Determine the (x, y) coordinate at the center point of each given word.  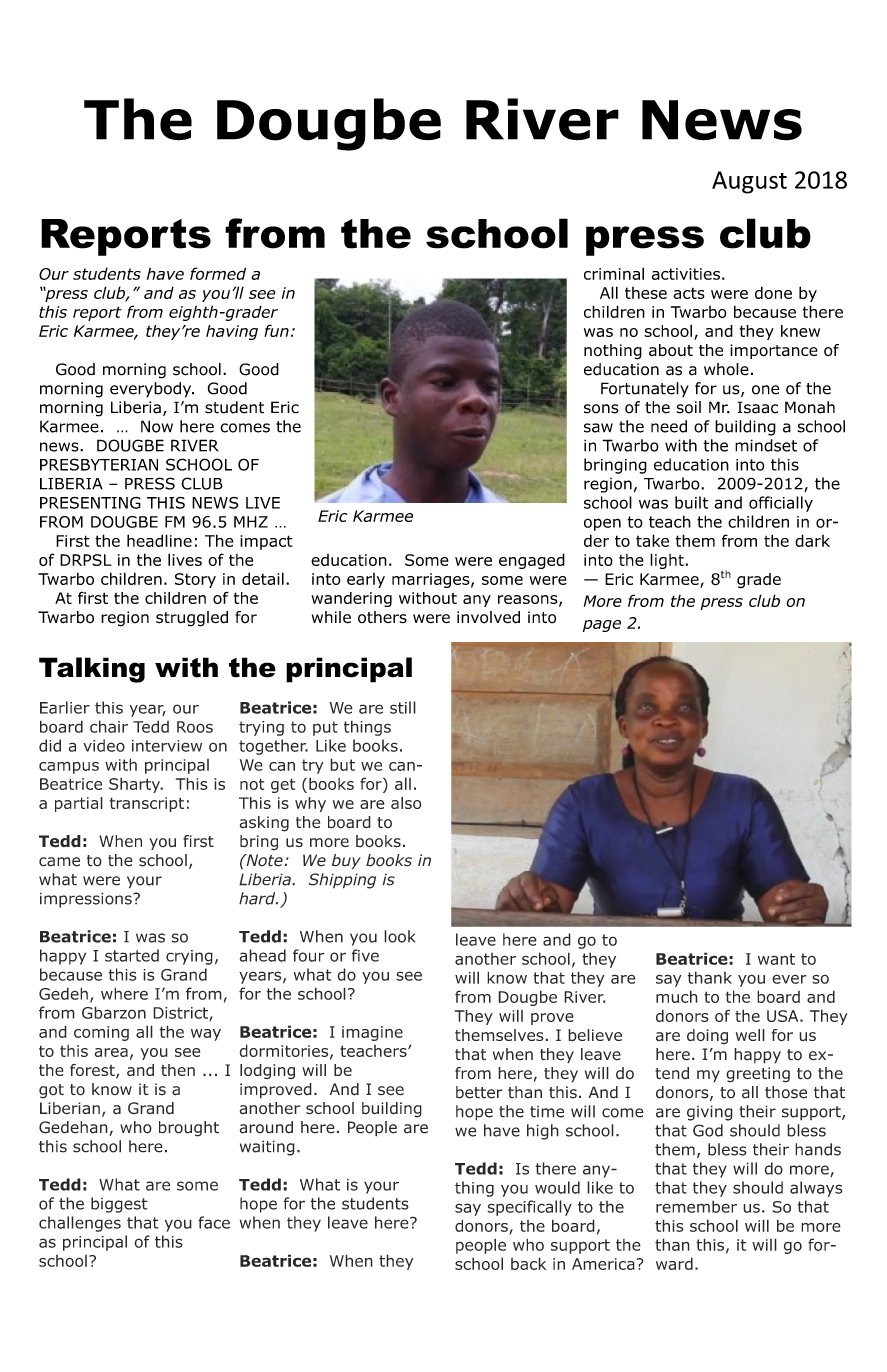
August (749, 182)
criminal (614, 273)
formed (218, 273)
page (602, 626)
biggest (119, 1205)
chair (109, 726)
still (403, 707)
